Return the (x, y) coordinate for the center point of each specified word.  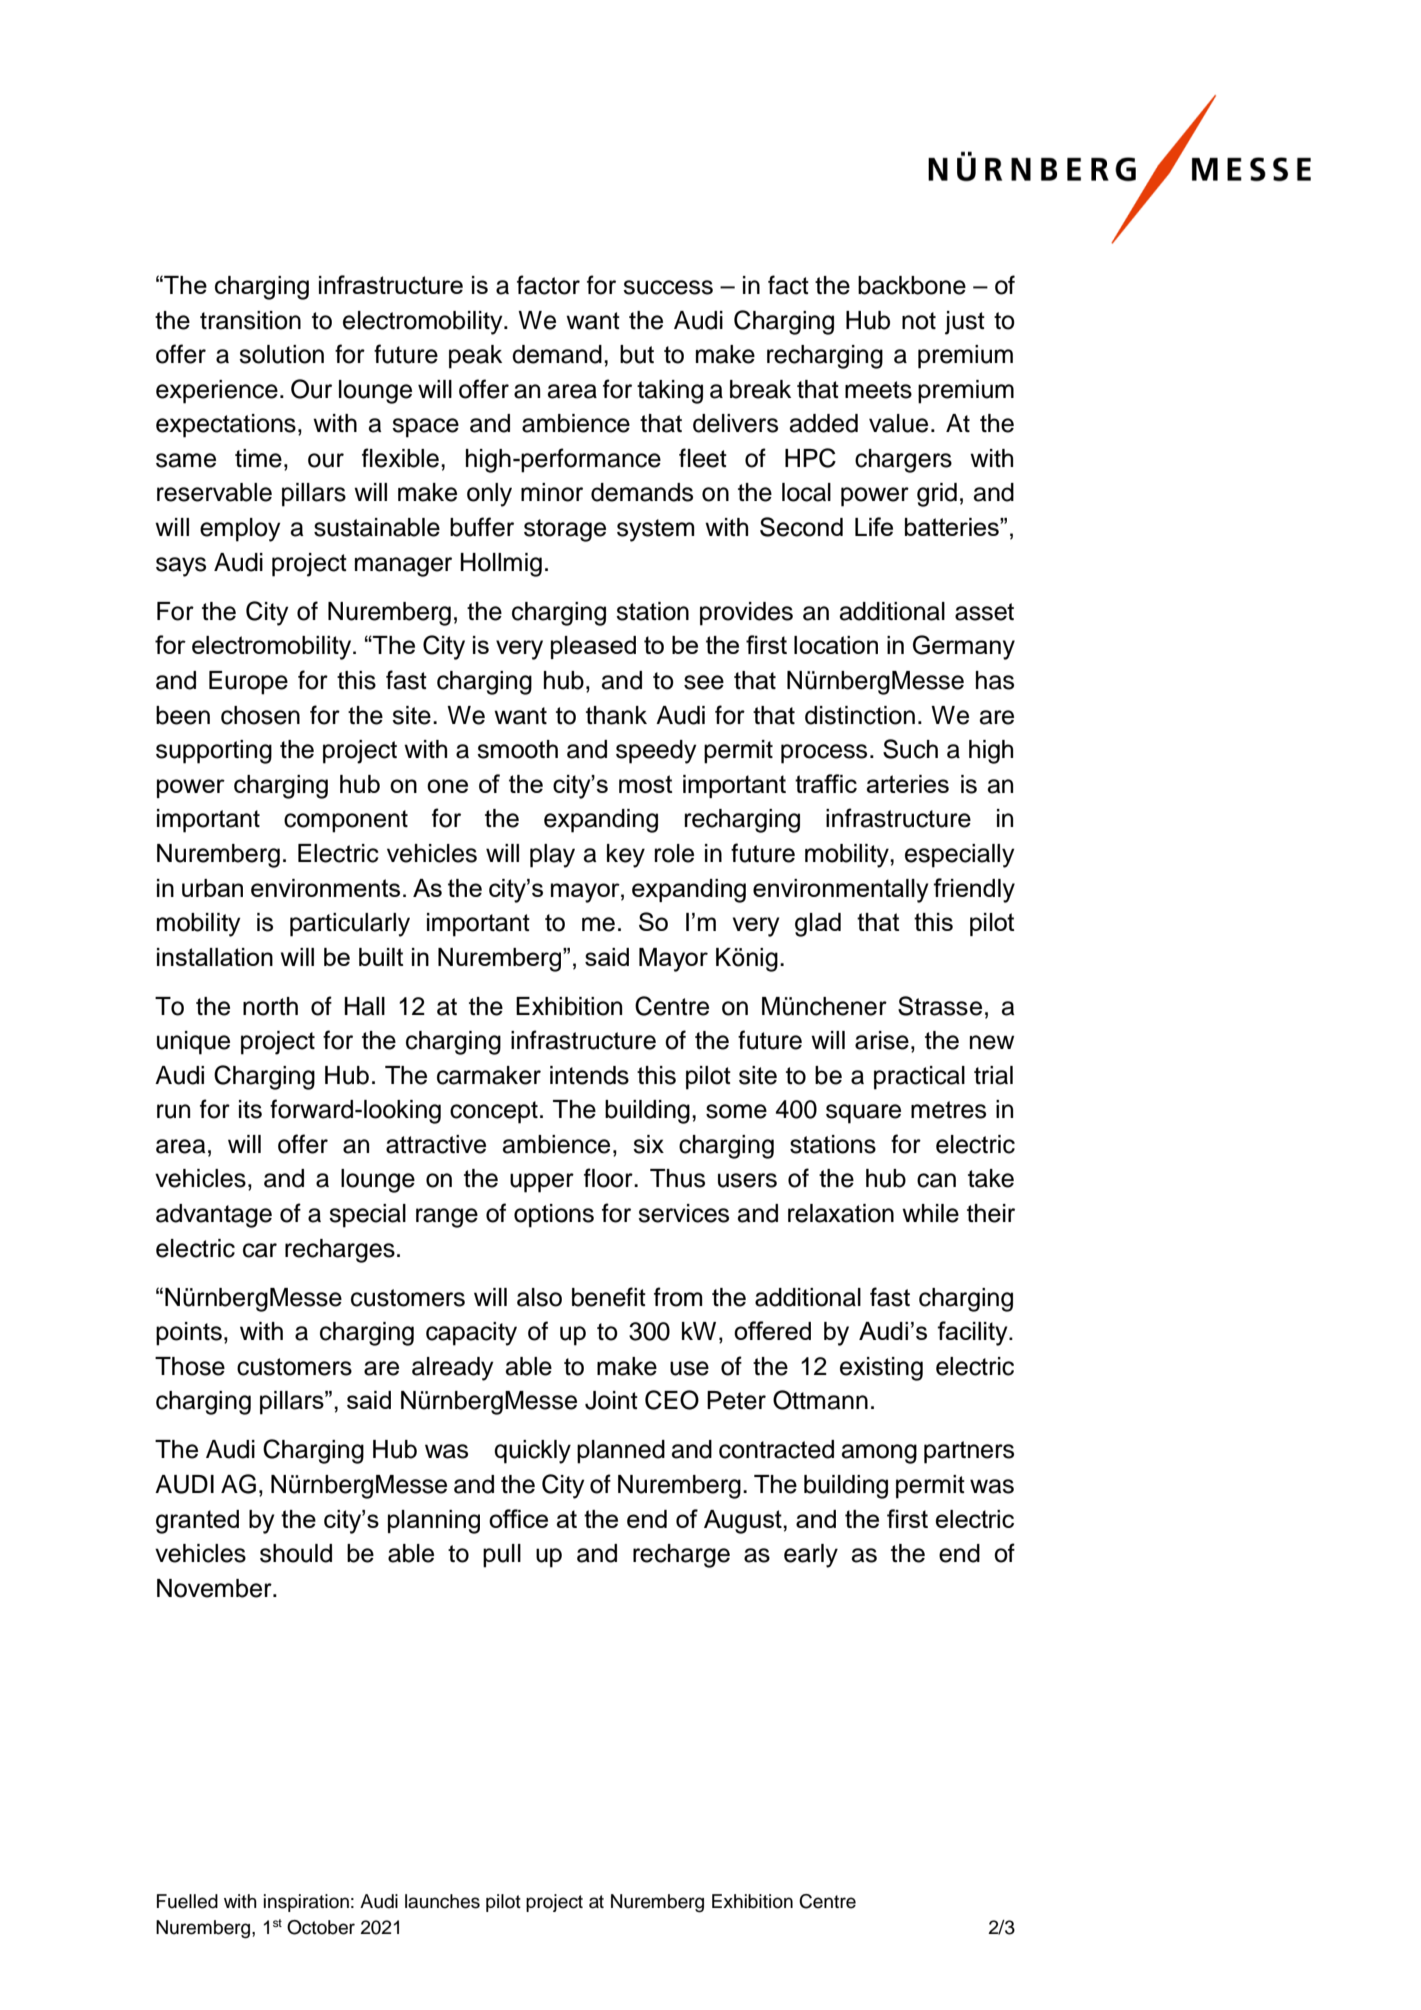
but (637, 354)
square (863, 1114)
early (811, 1556)
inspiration (306, 1903)
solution (281, 354)
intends (589, 1075)
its (250, 1109)
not (919, 321)
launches (442, 1901)
